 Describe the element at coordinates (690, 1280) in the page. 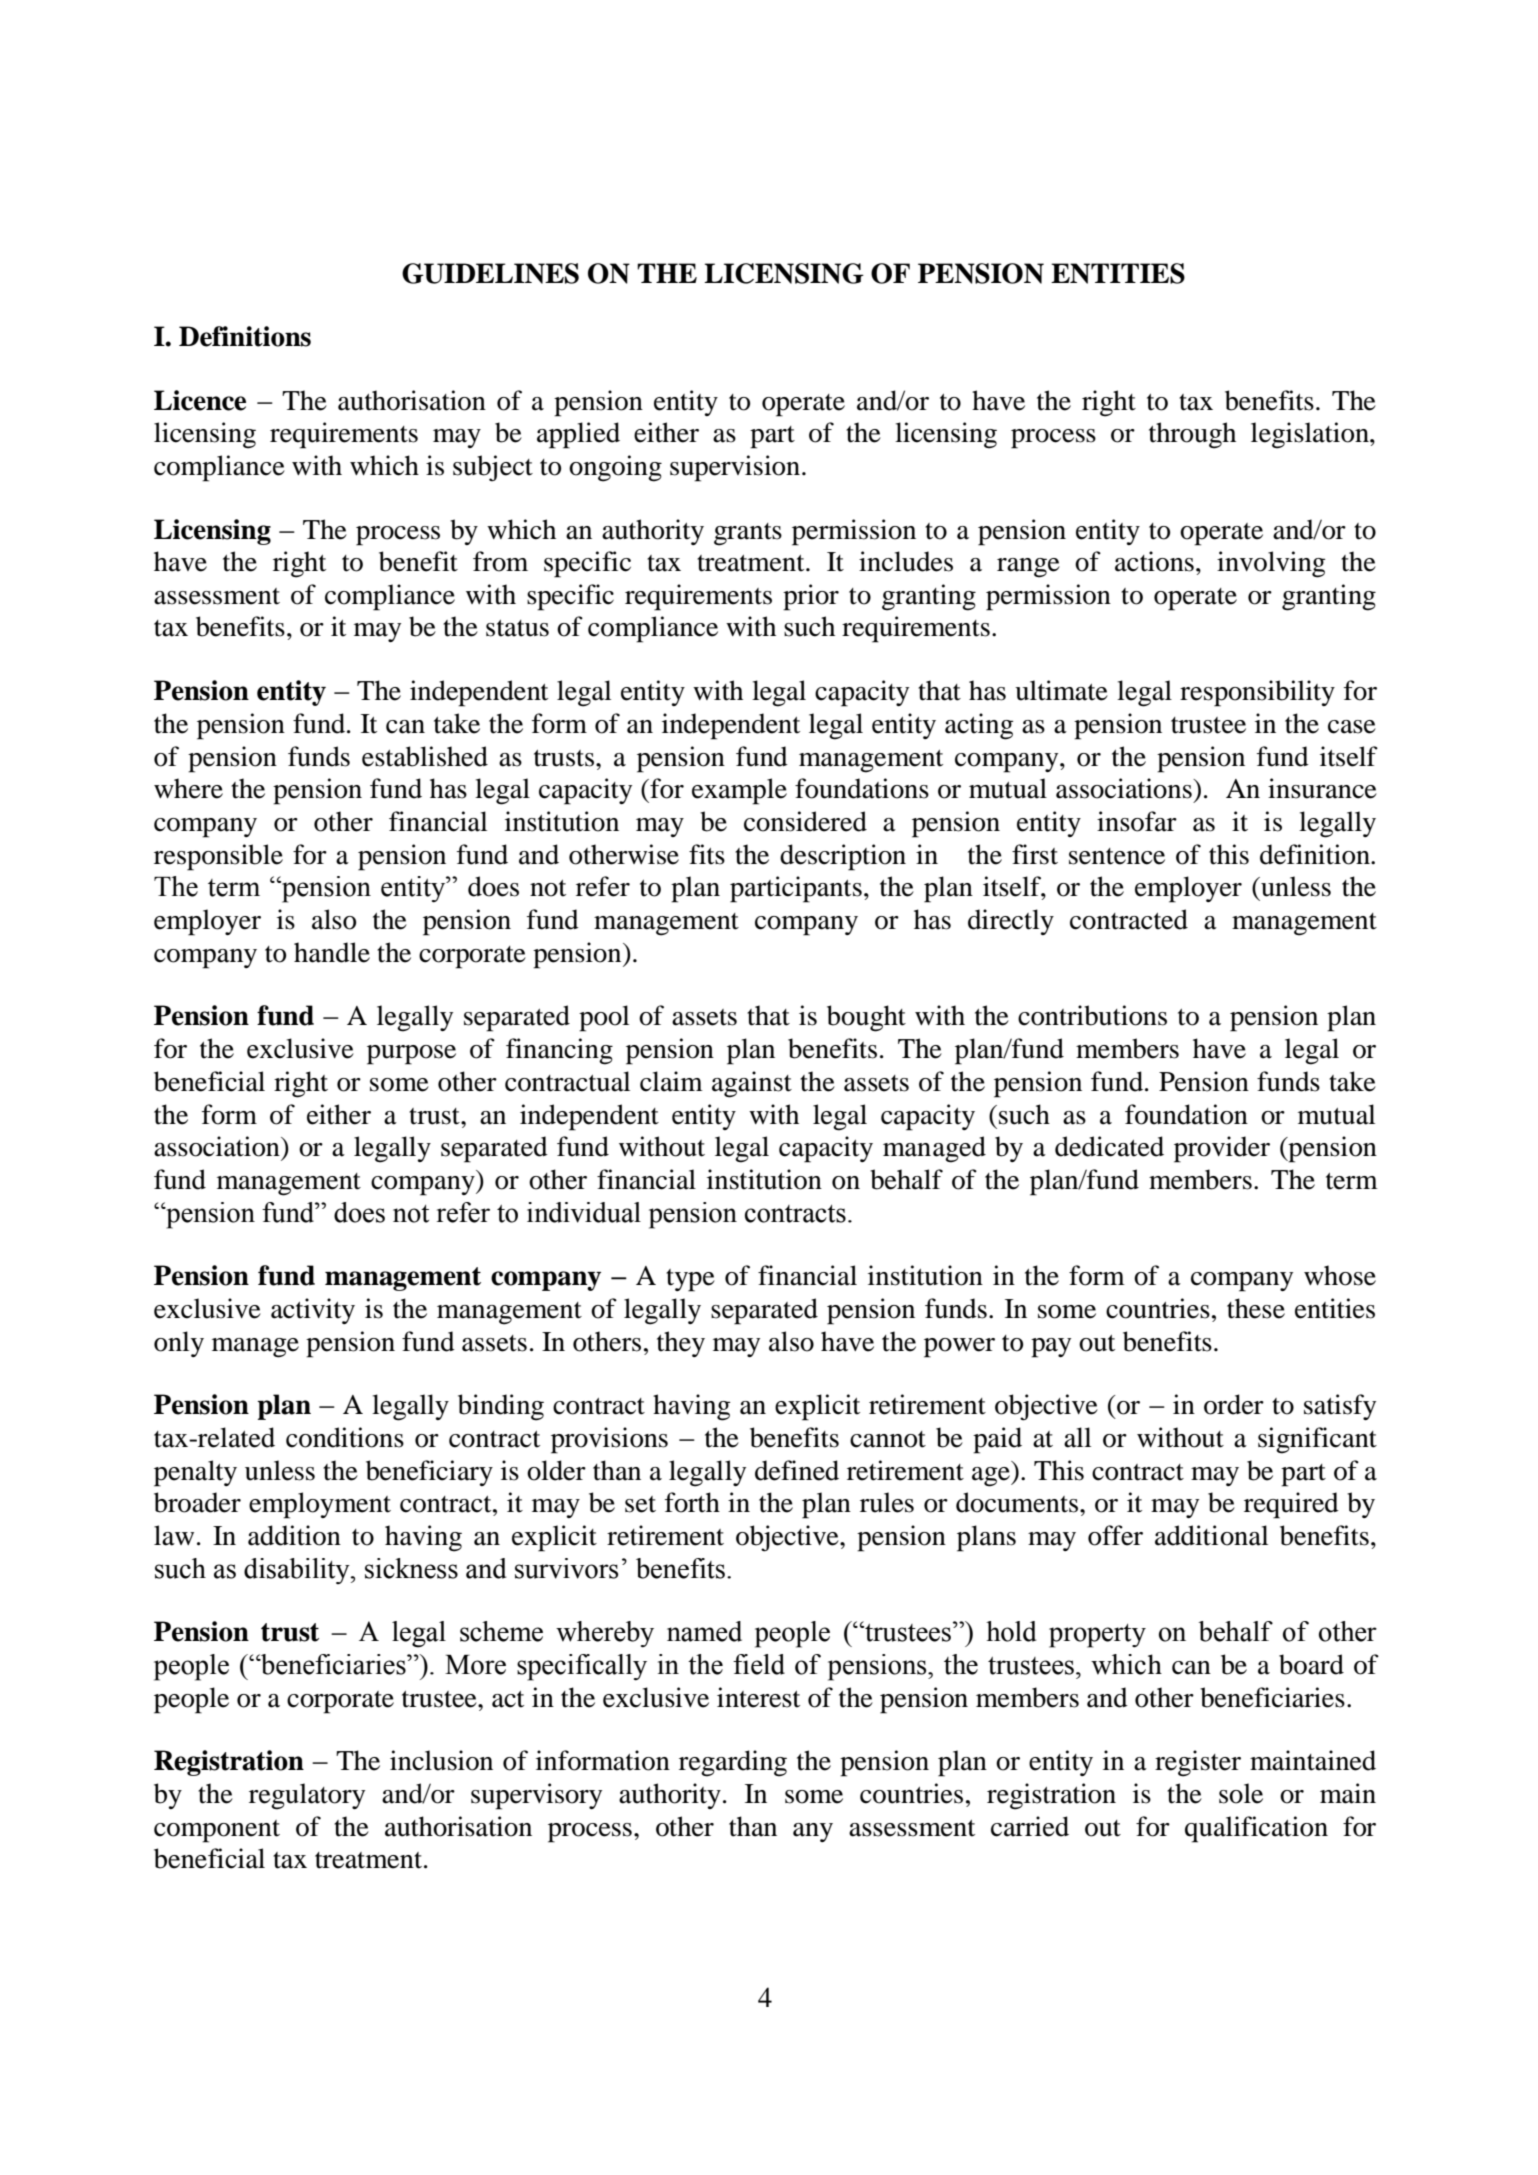

I see `type` at that location.
